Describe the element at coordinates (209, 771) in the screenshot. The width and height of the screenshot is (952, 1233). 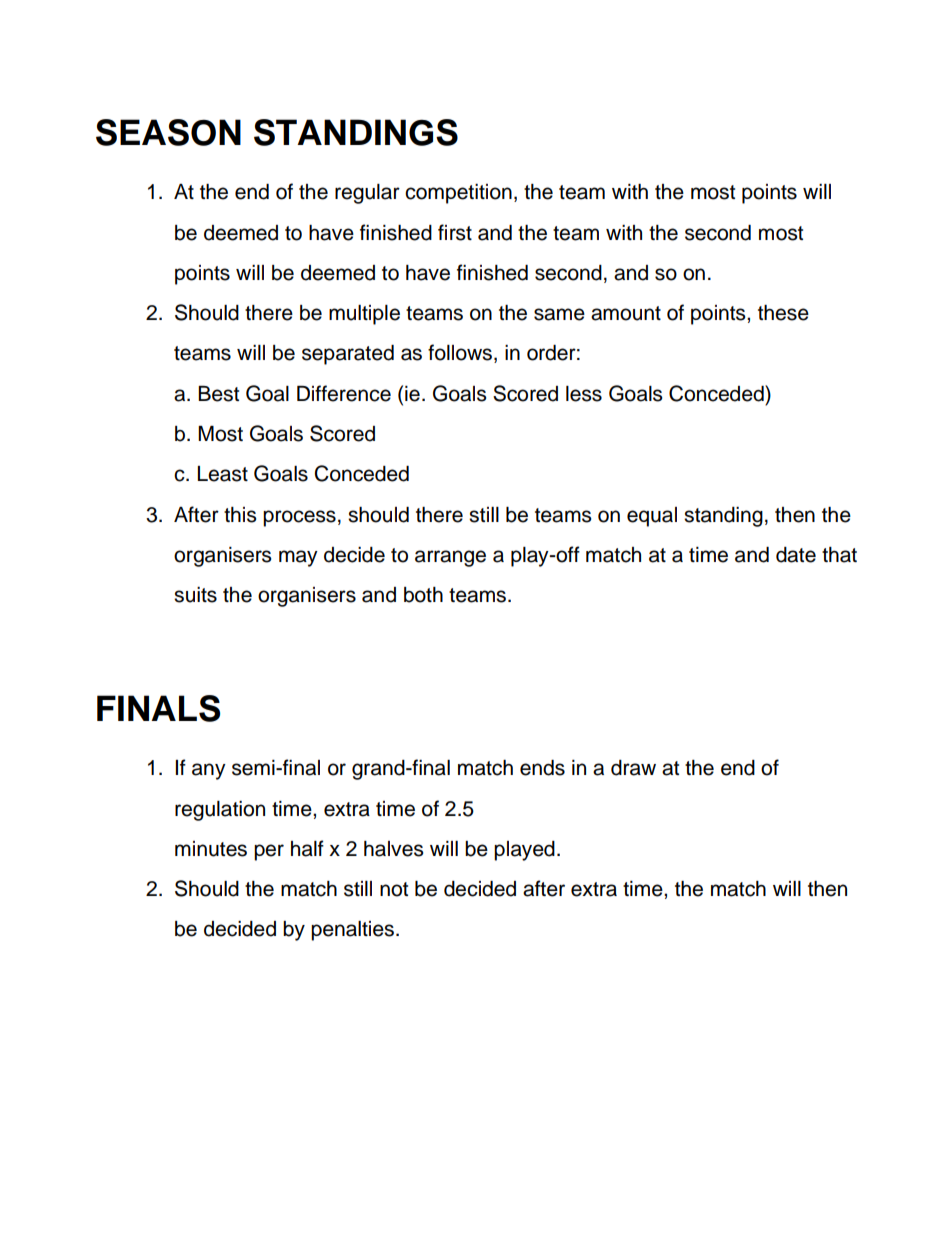
I see `any` at that location.
